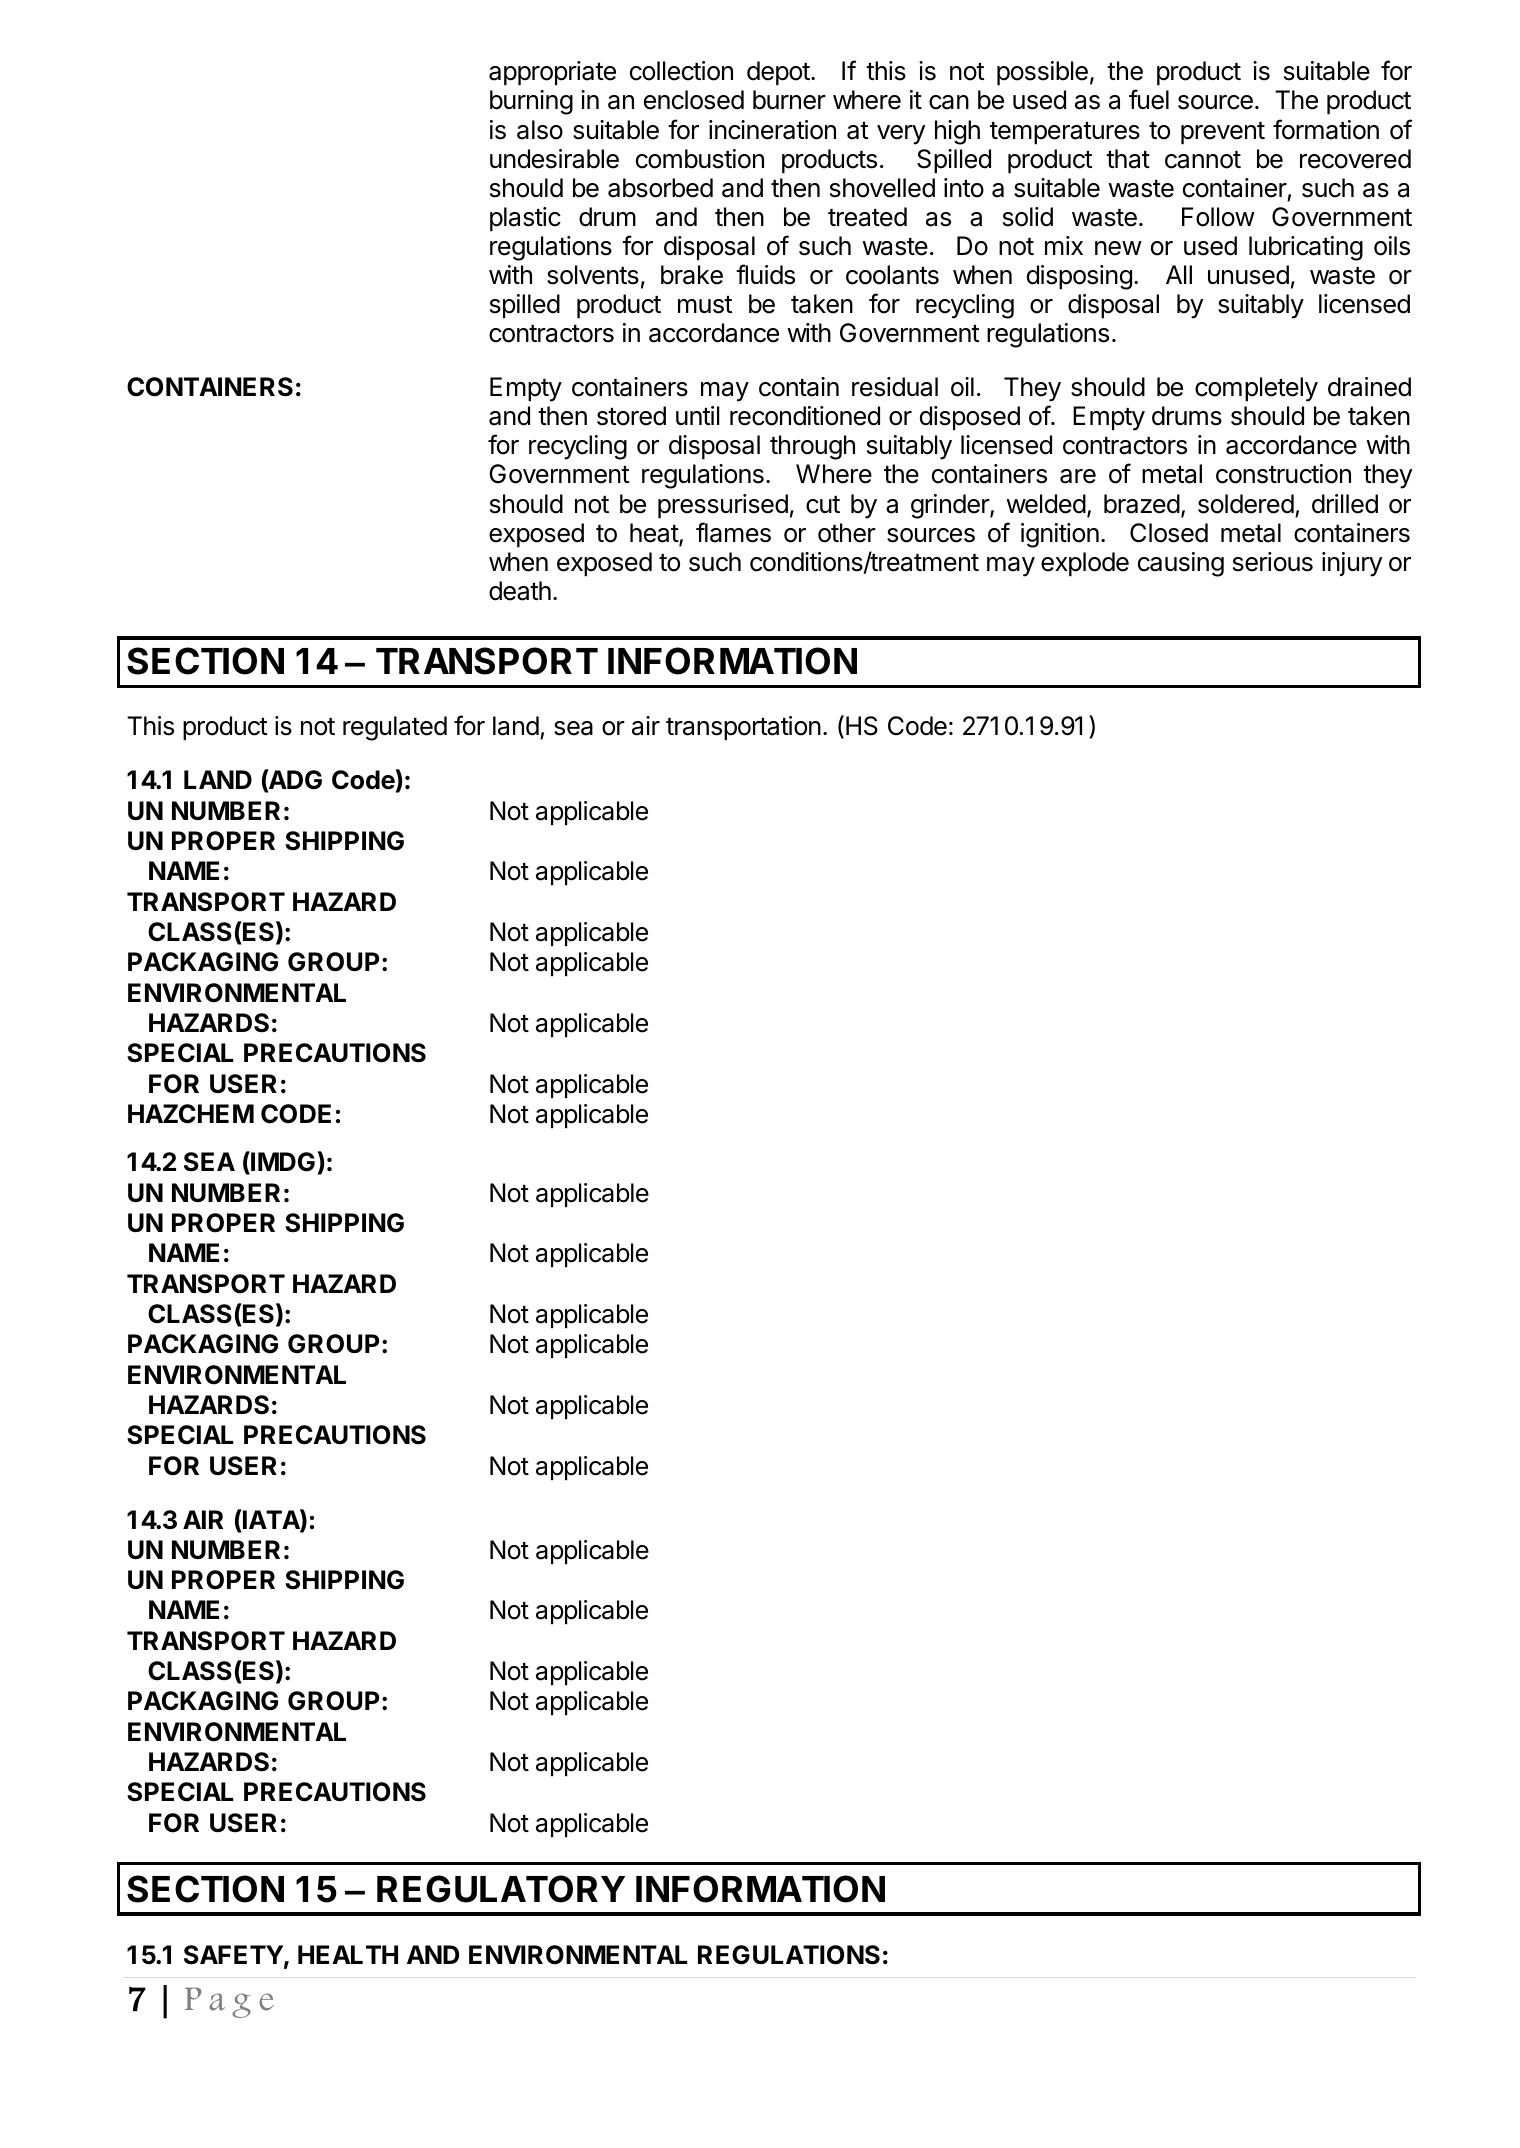  I want to click on REGULATORY, so click(501, 1889).
